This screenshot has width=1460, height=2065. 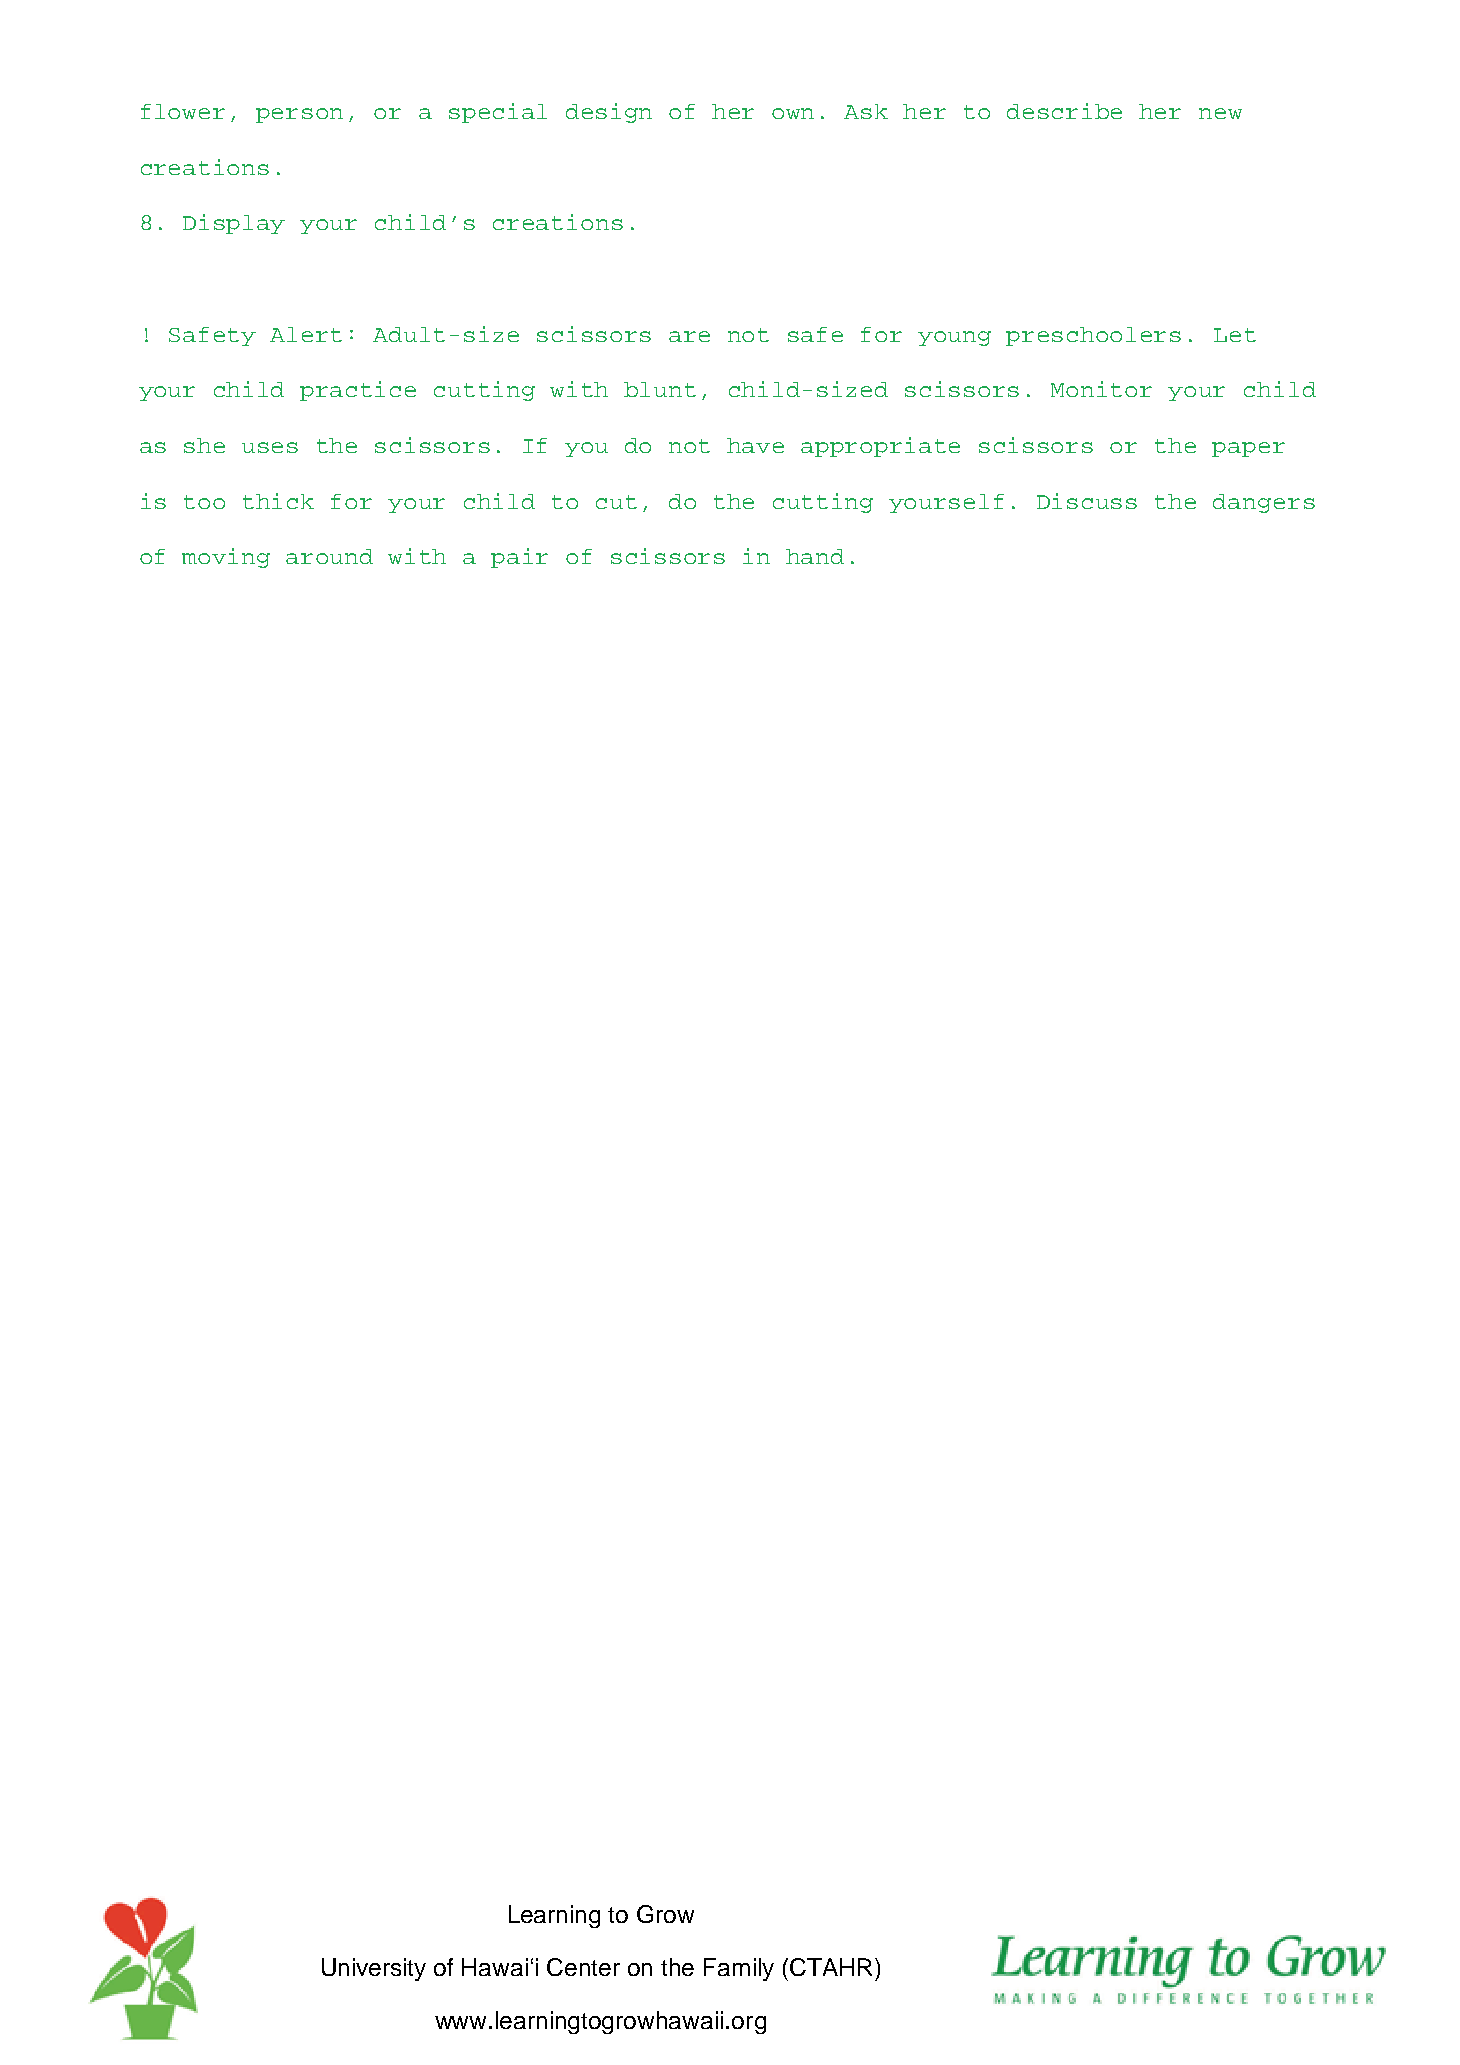 What do you see at coordinates (739, 1969) in the screenshot?
I see `Family` at bounding box center [739, 1969].
